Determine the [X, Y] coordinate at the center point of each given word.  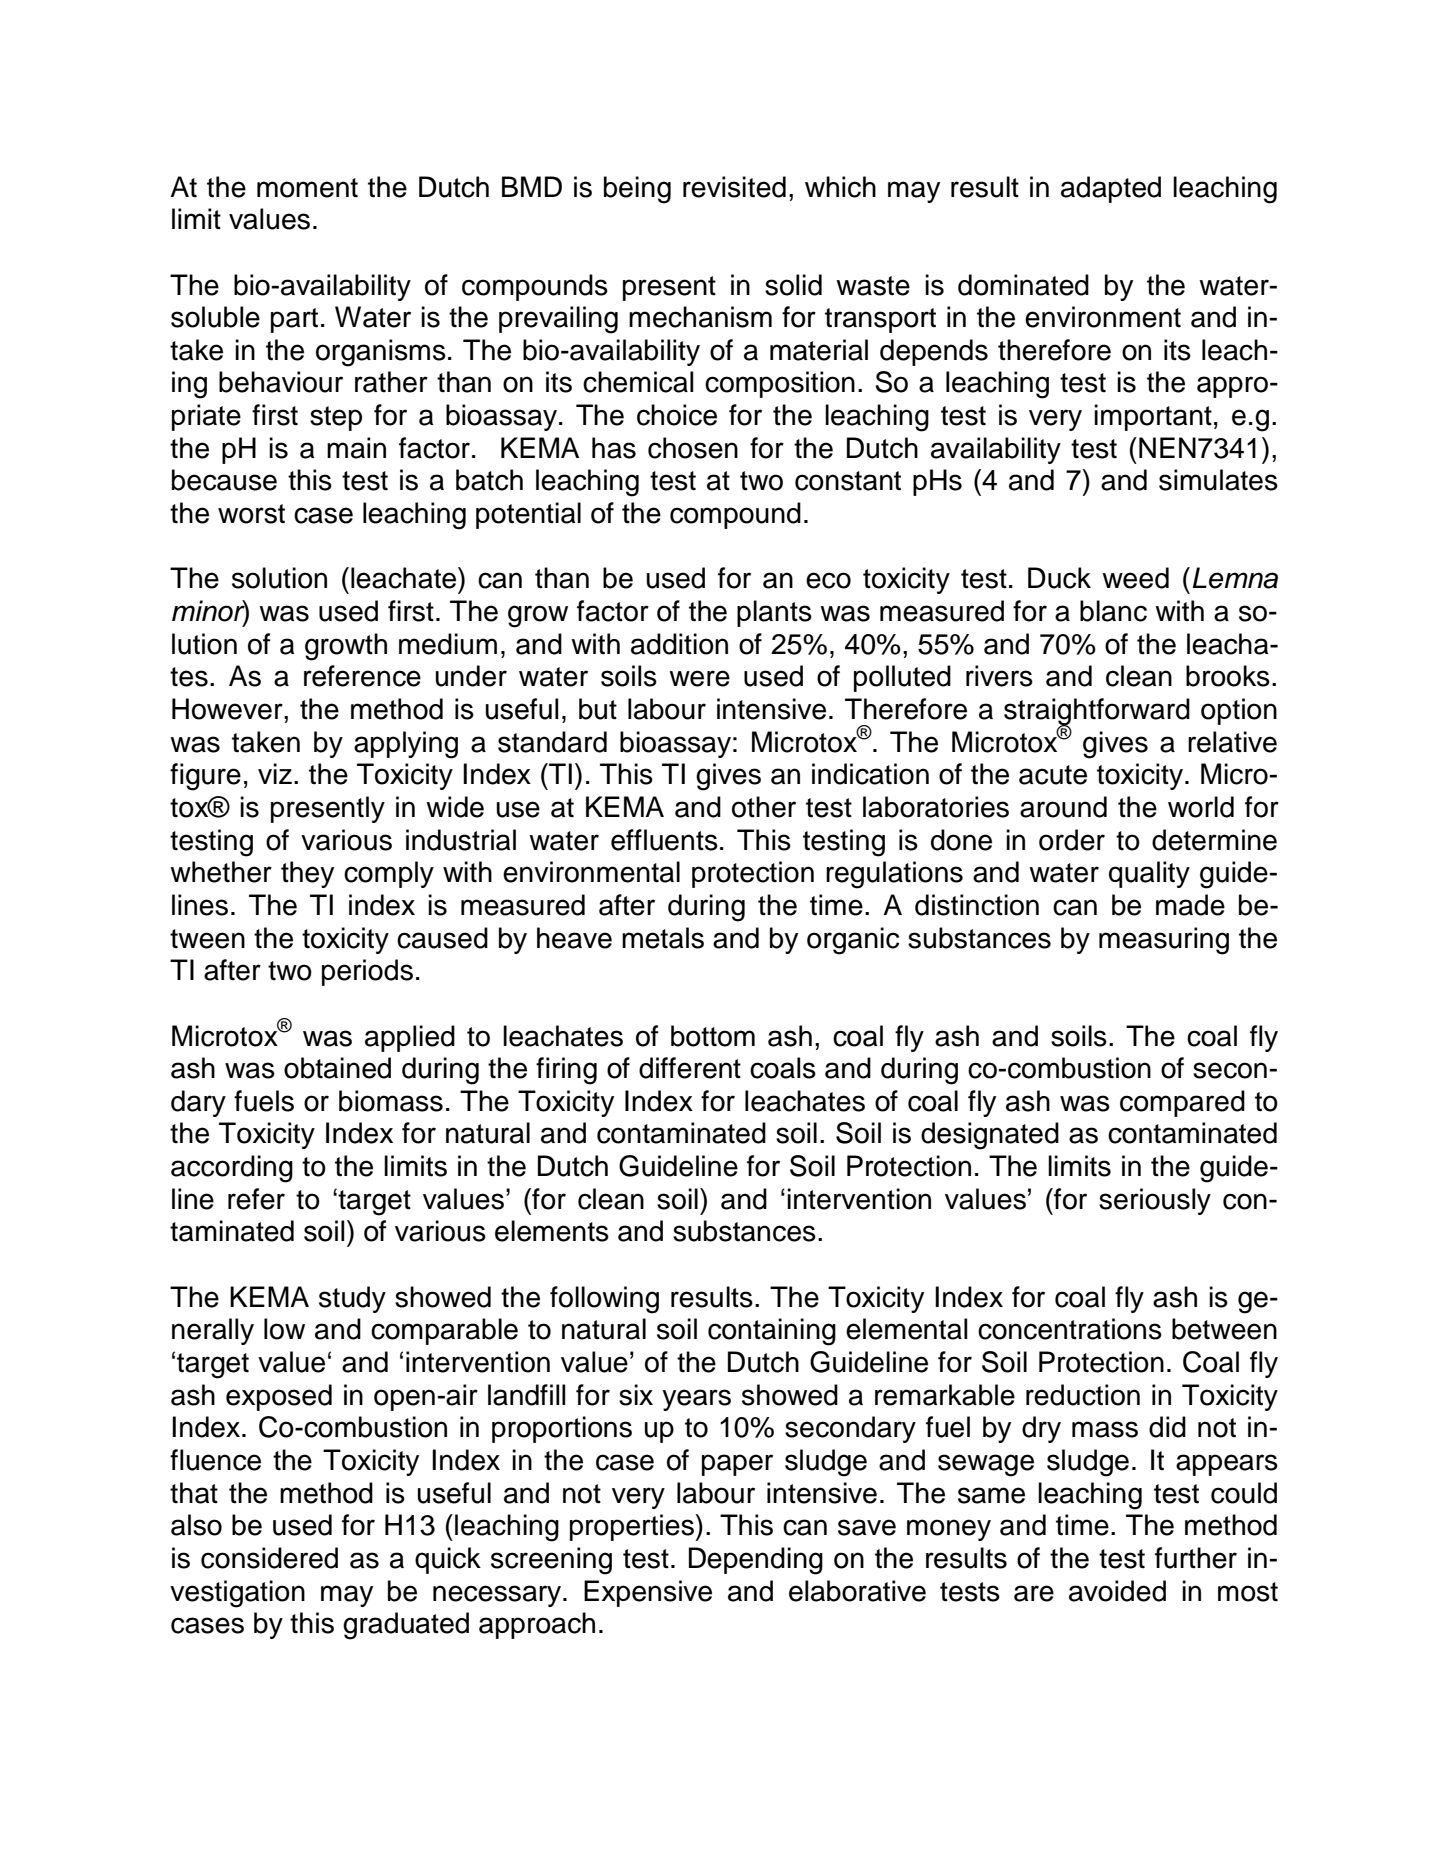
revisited [734, 187]
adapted [1111, 189]
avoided [1117, 1591]
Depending [756, 1561]
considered [269, 1558]
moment [307, 188]
